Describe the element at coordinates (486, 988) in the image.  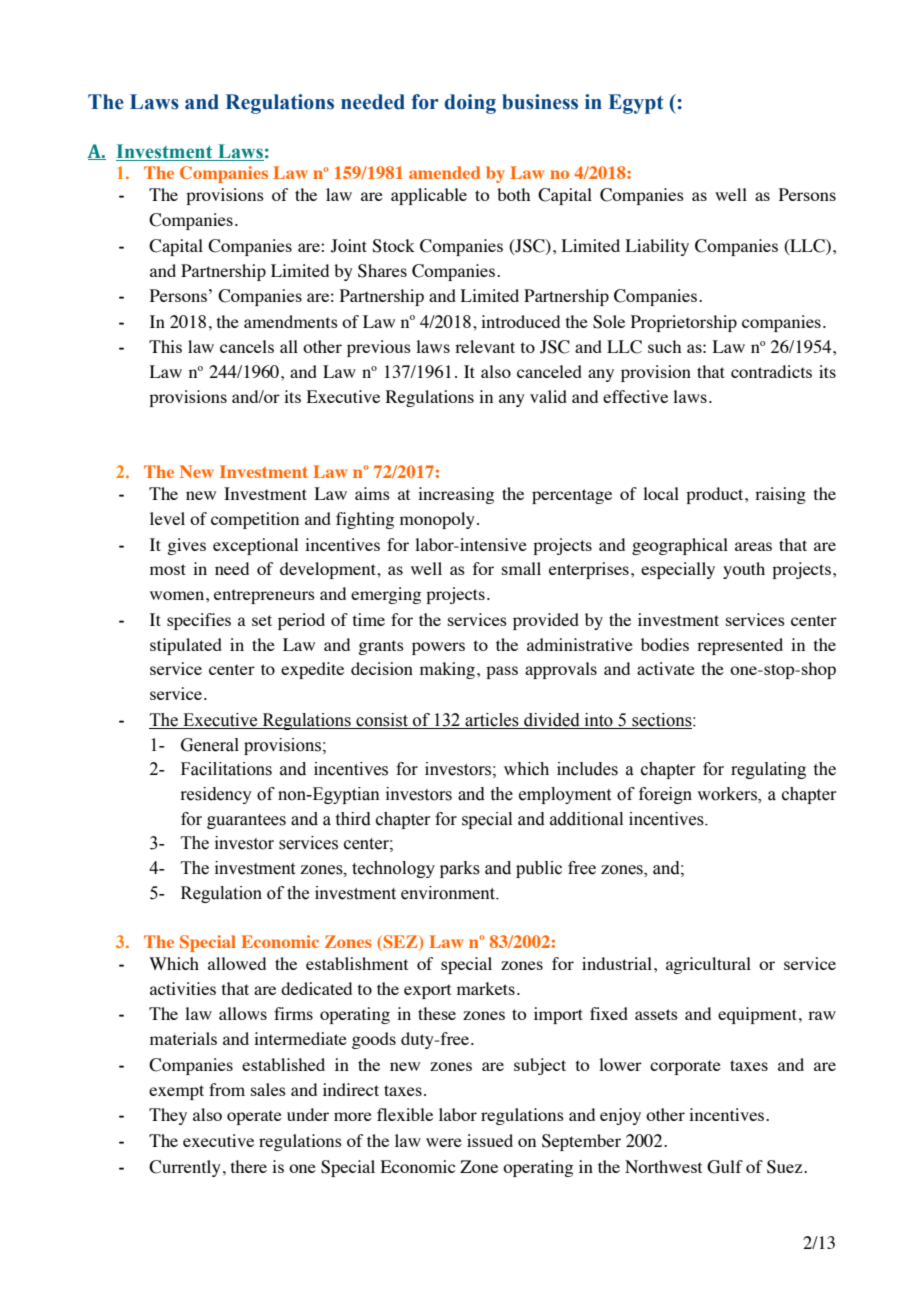
I see `markets` at that location.
